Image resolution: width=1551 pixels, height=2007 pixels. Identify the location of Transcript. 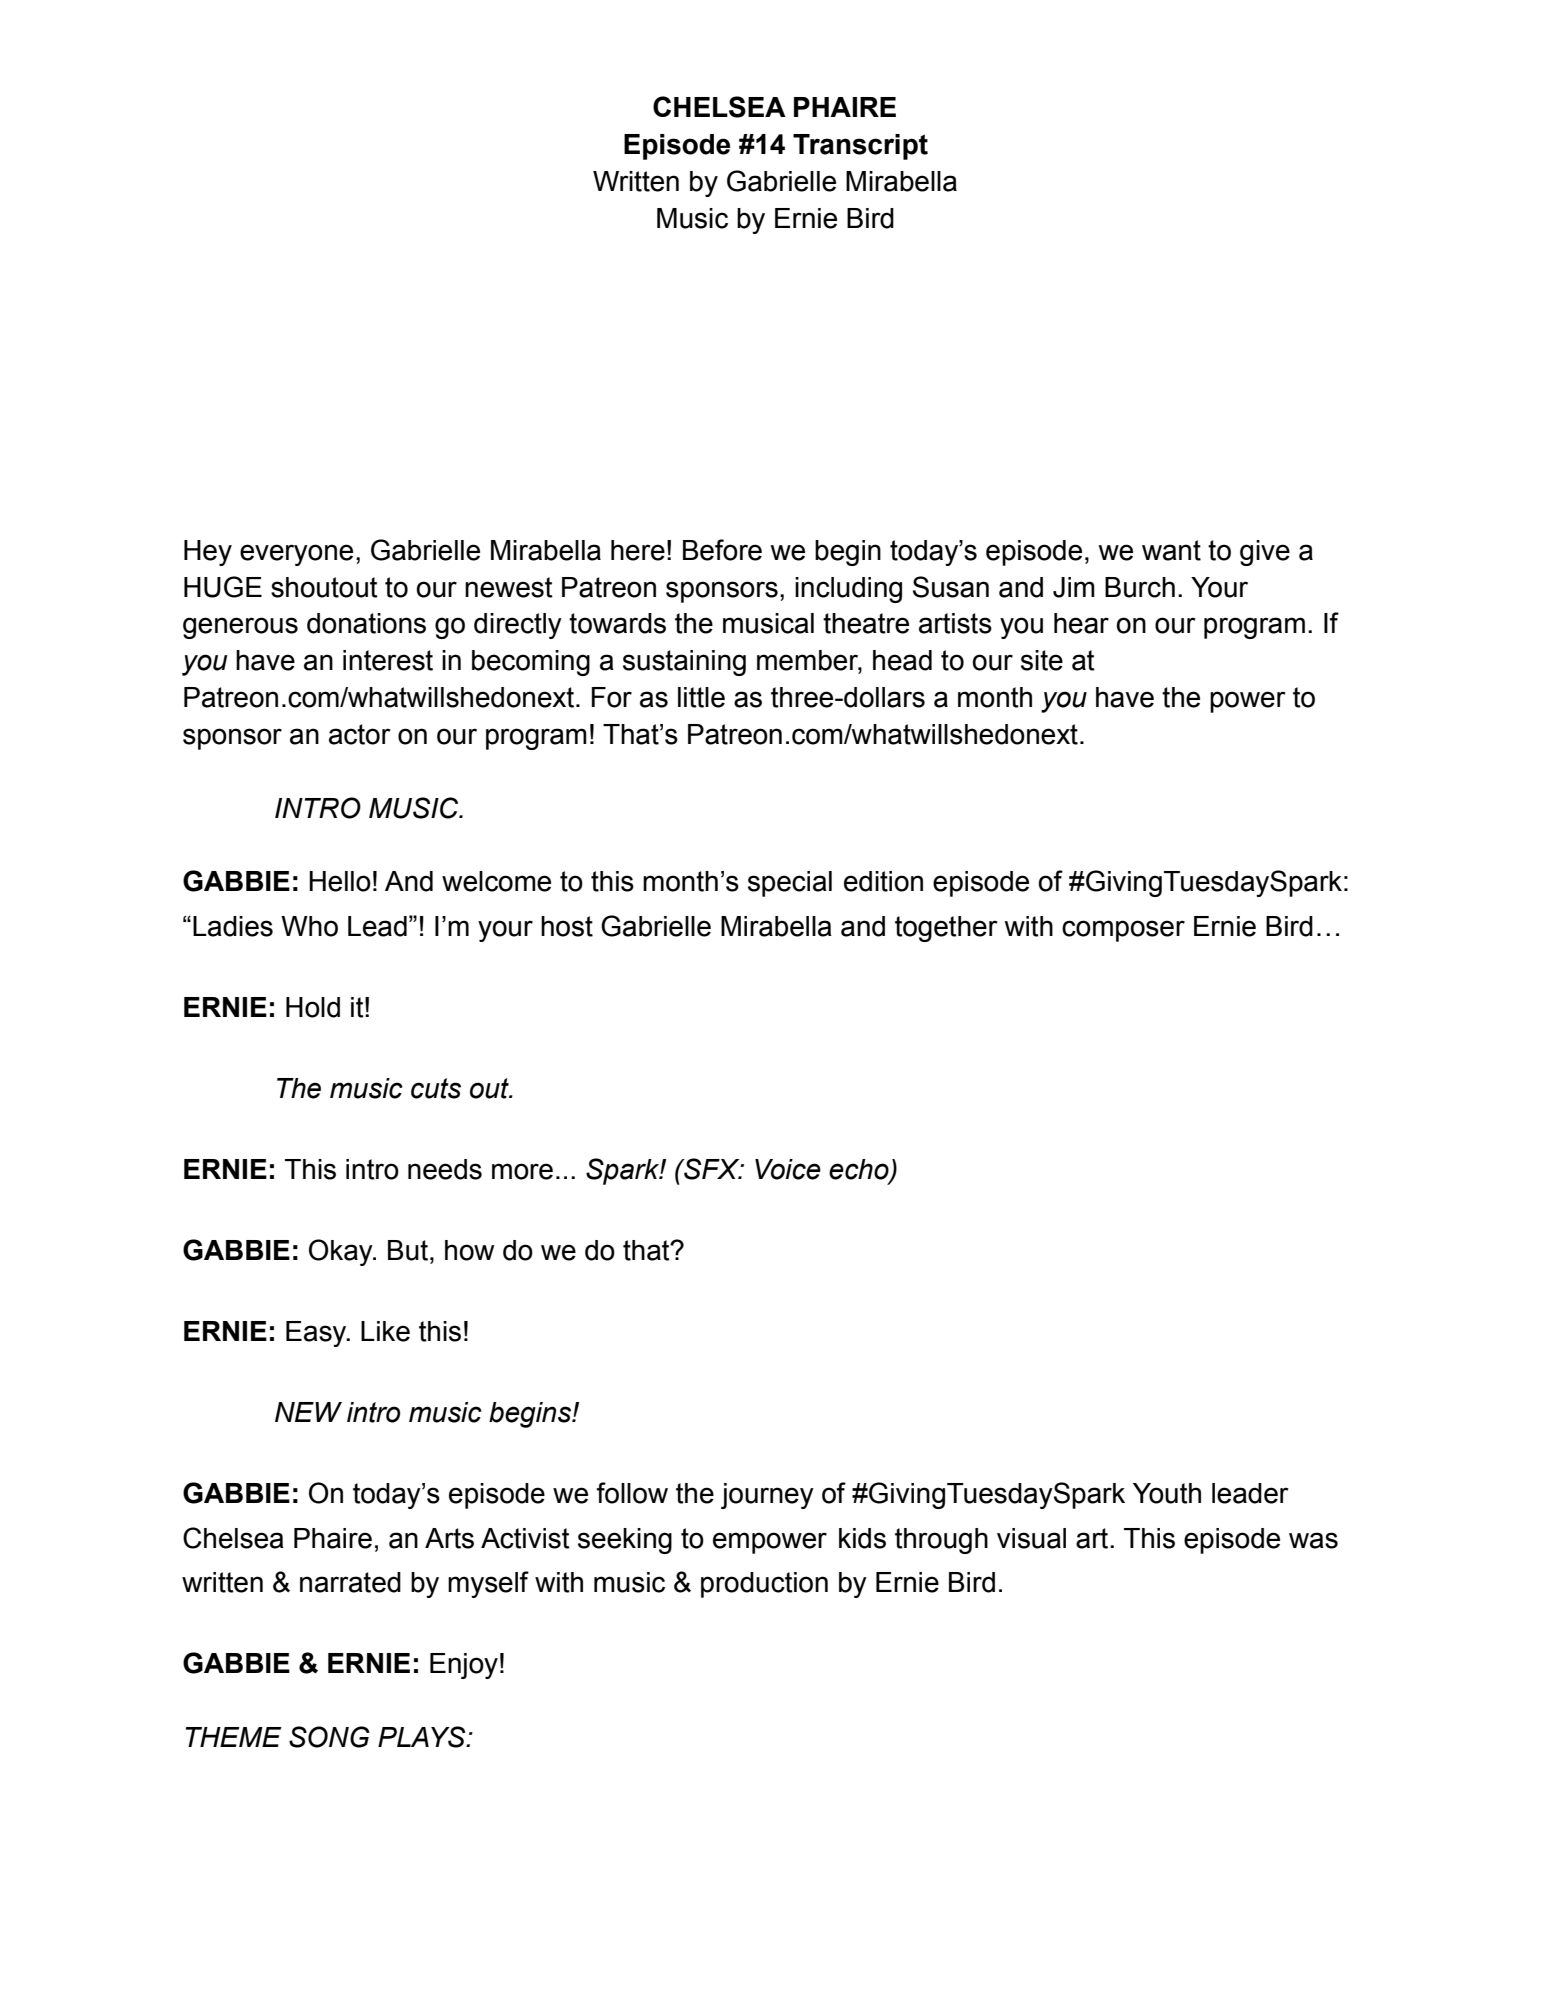
(860, 147).
